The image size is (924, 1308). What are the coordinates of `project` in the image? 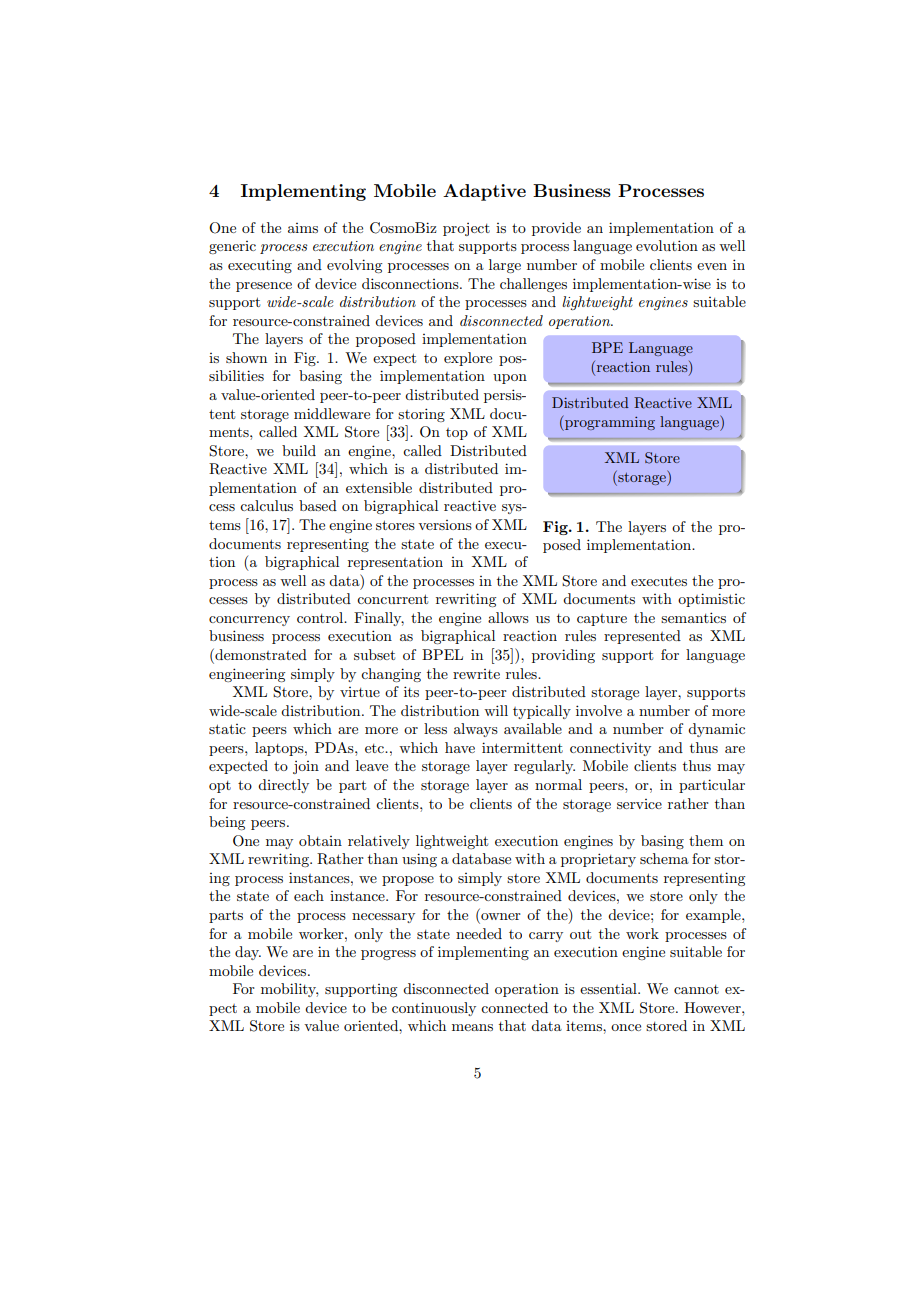 It's located at (466, 229).
